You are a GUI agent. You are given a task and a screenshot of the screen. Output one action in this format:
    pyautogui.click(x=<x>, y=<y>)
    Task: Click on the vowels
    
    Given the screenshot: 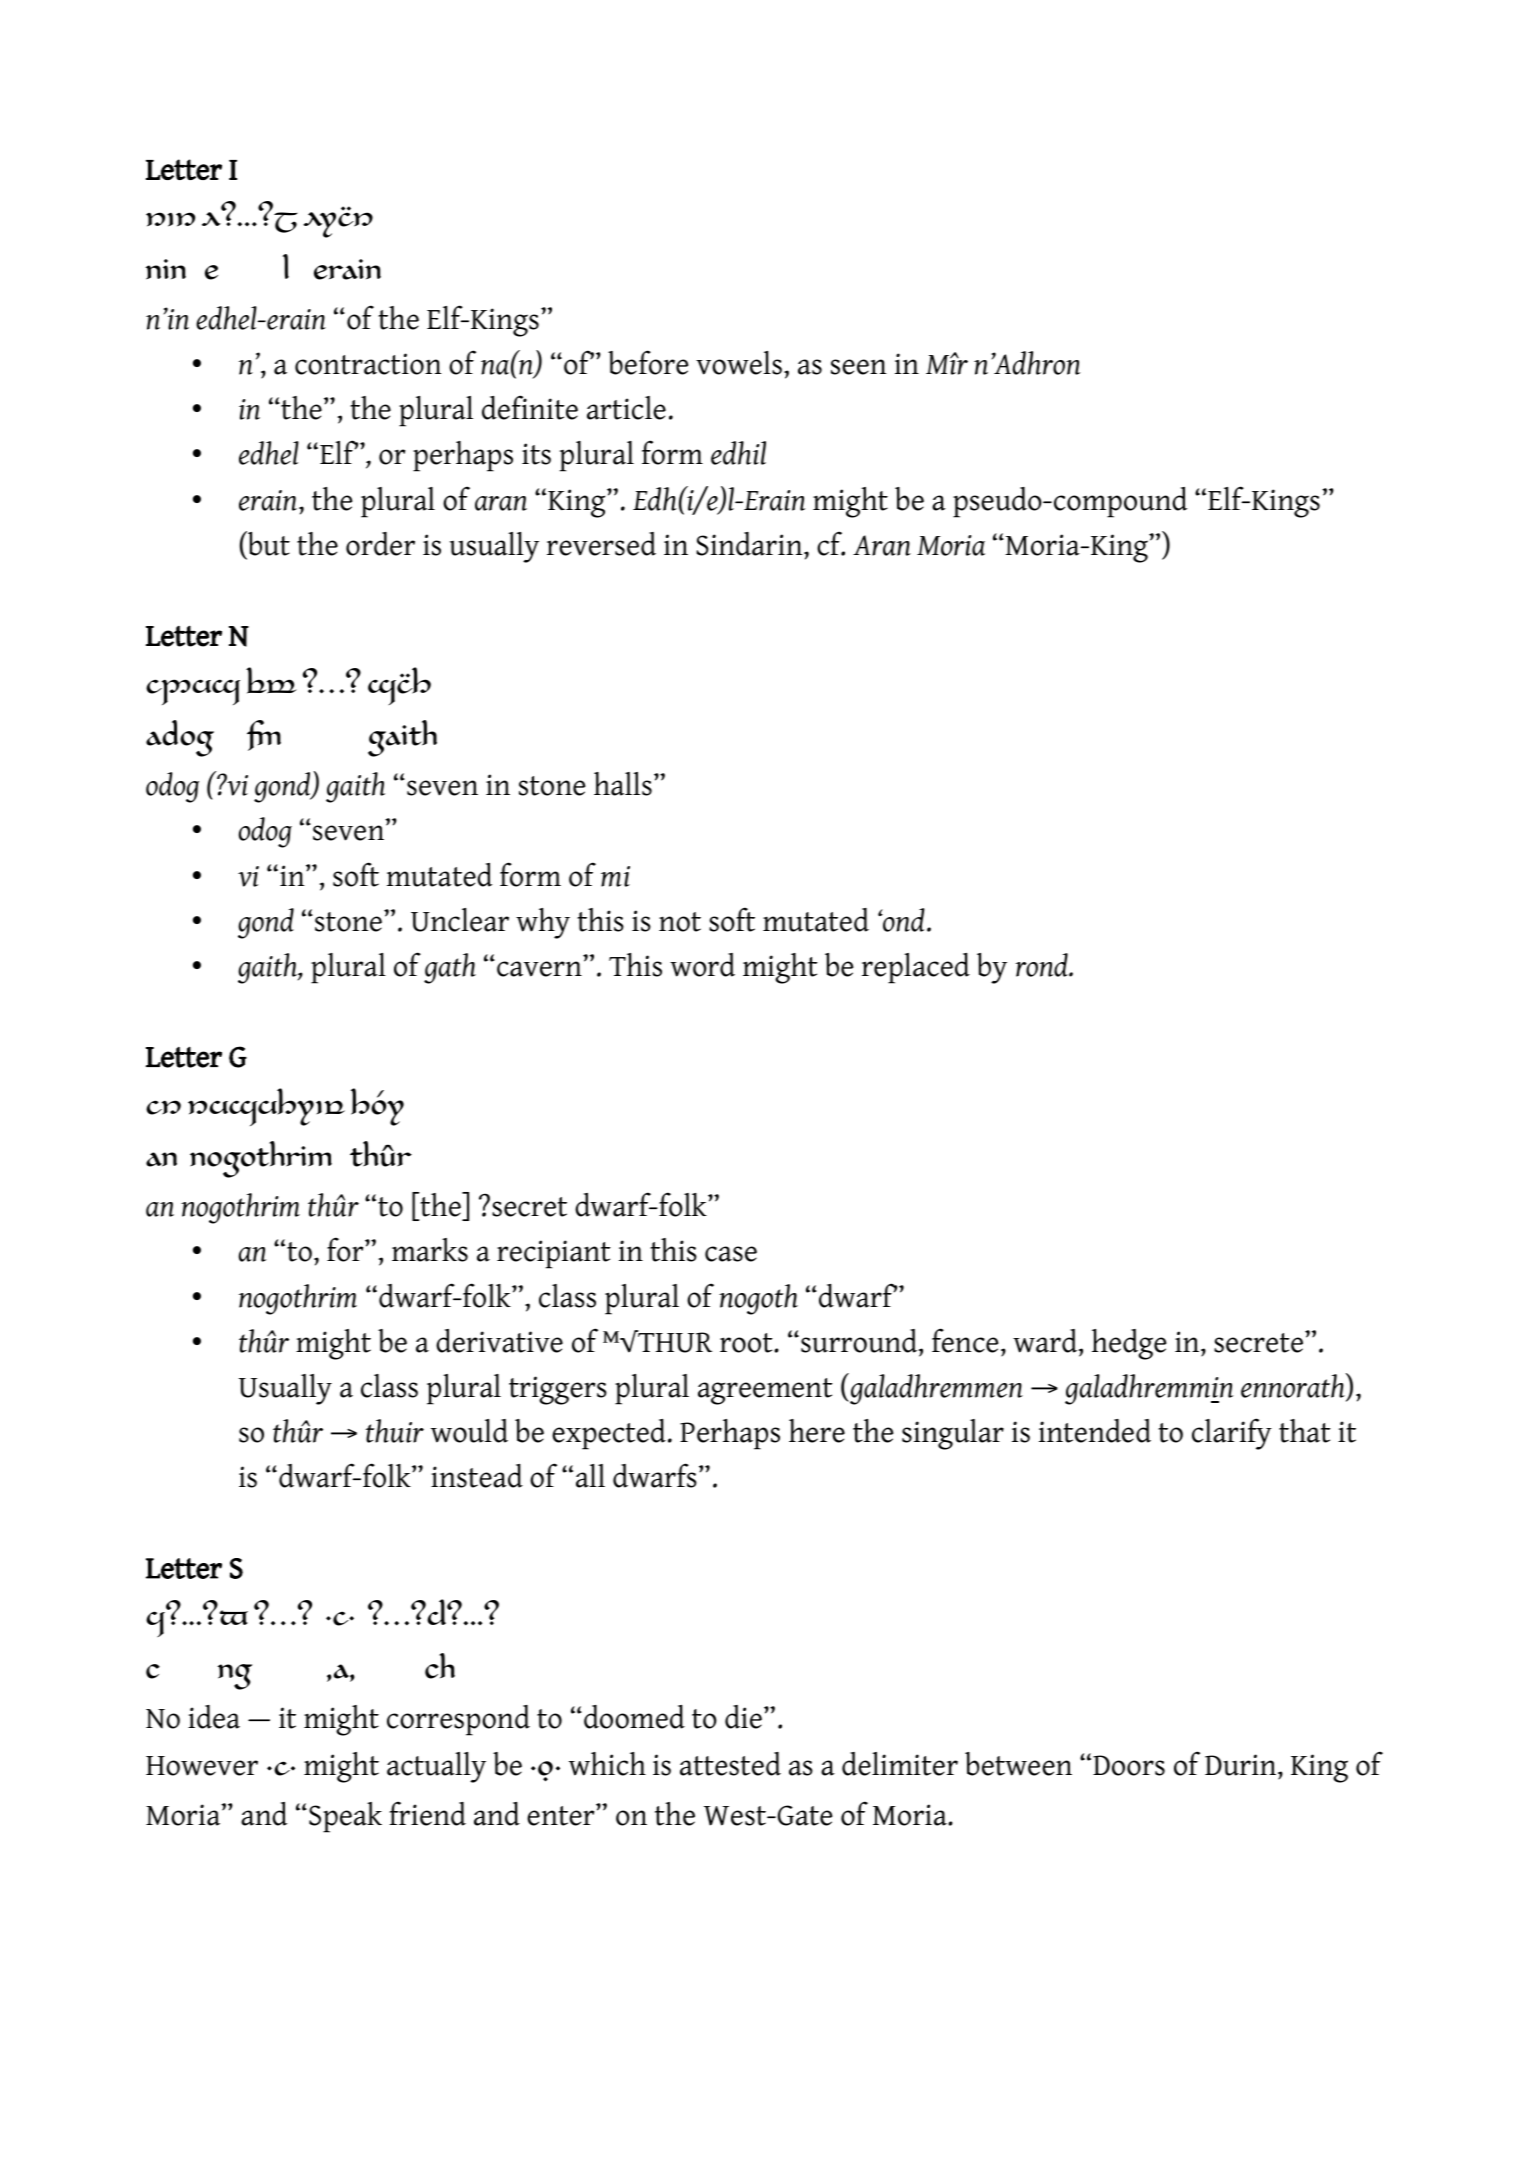 What is the action you would take?
    pyautogui.click(x=739, y=363)
